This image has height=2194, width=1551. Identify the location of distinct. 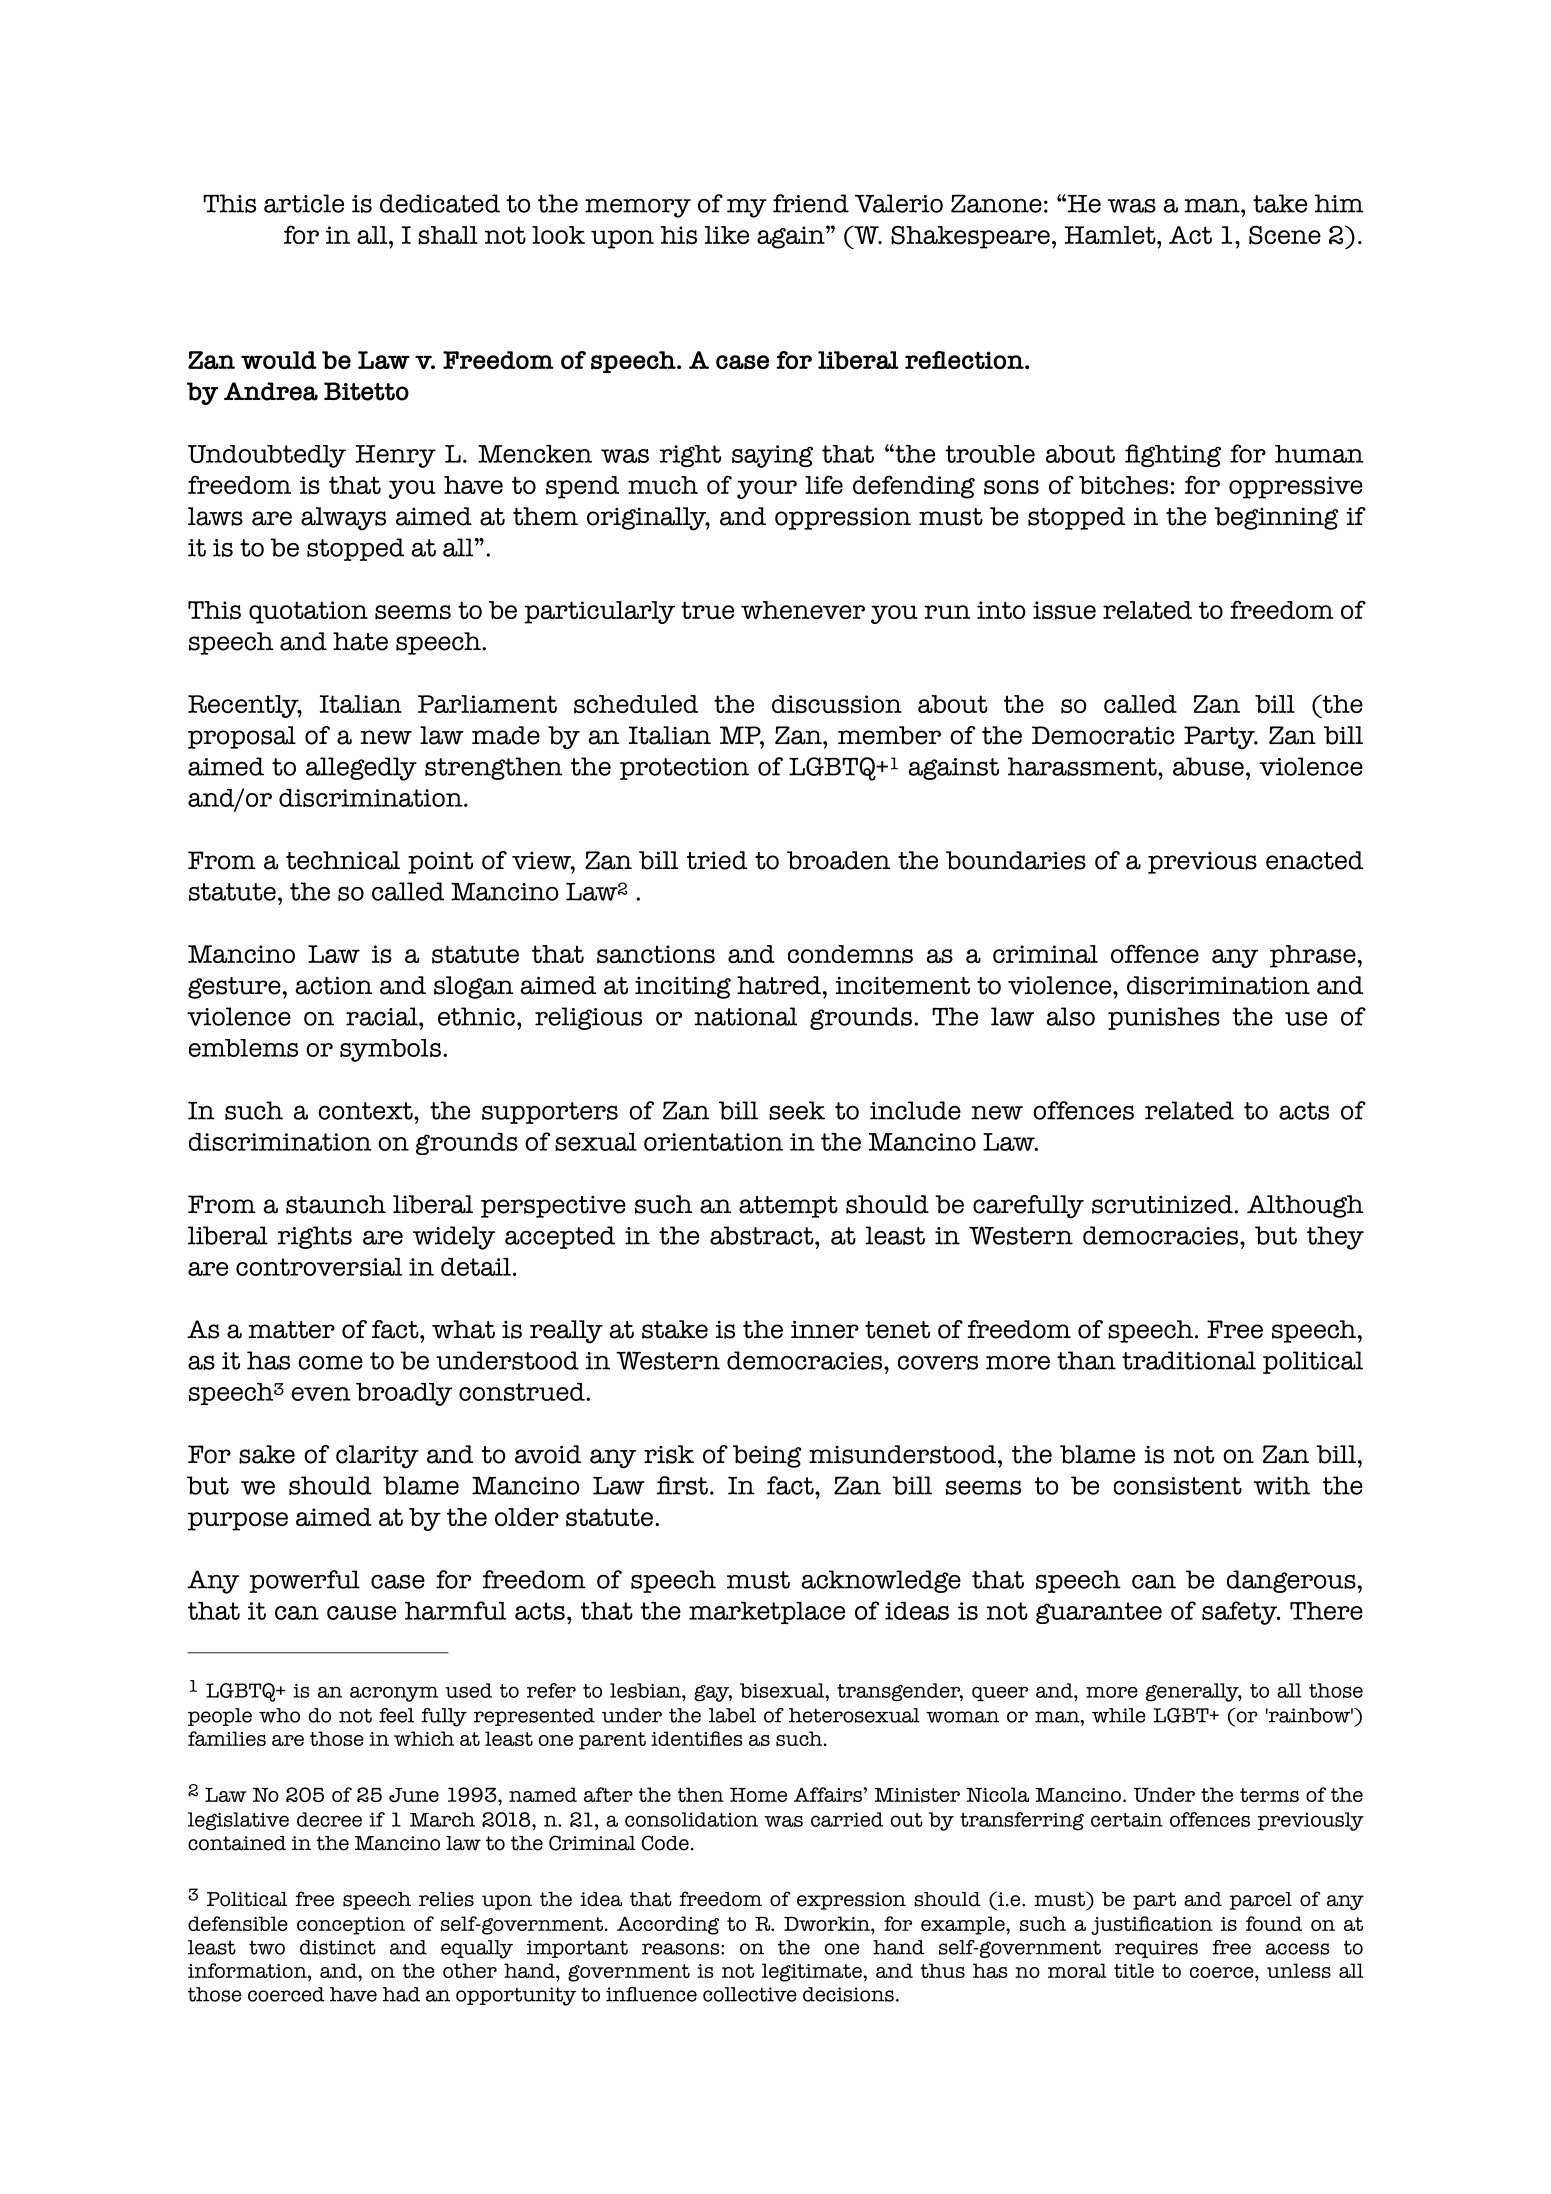
(338, 1947).
